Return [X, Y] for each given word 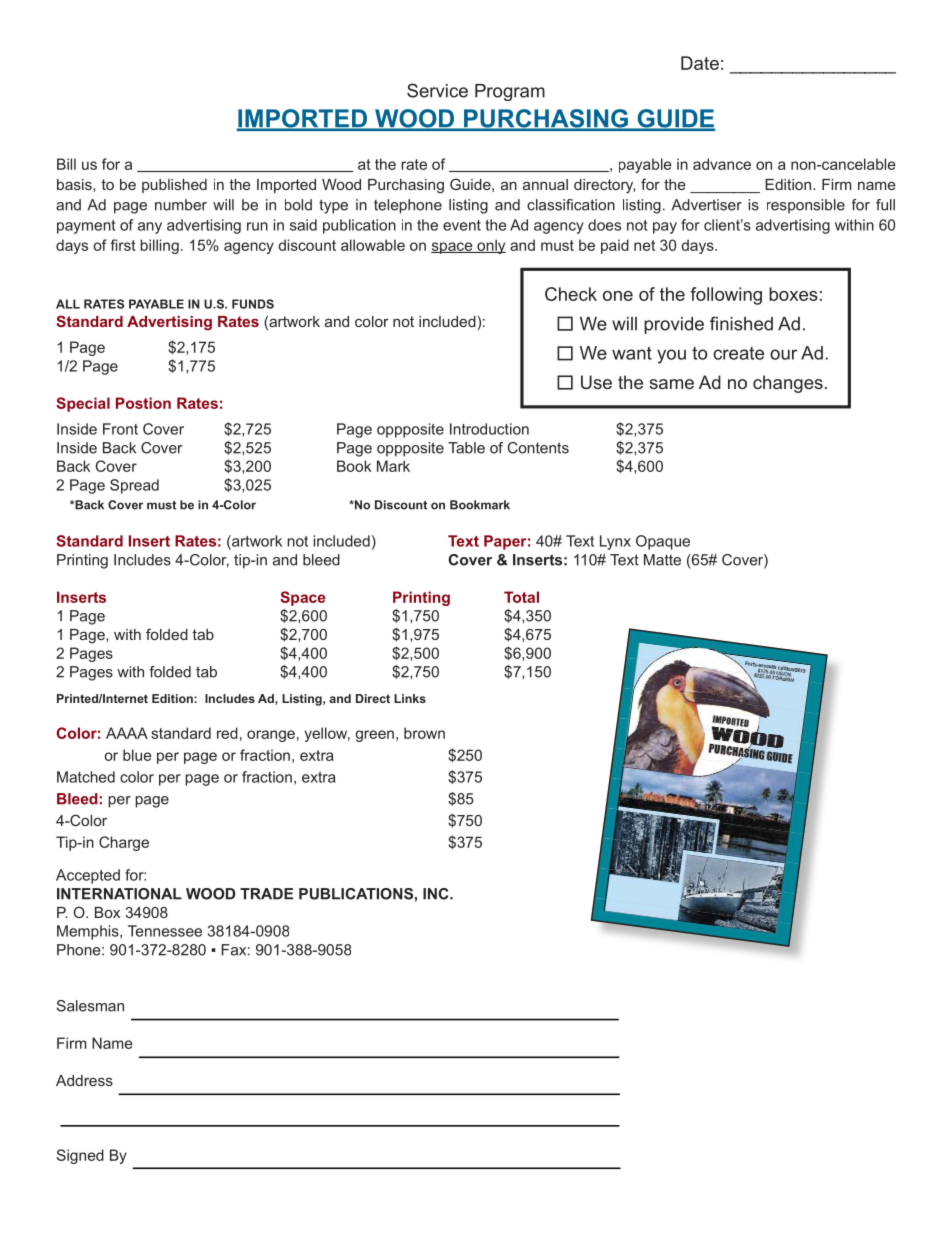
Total [521, 597]
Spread [134, 486]
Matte [662, 560]
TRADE [266, 894]
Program [510, 92]
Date [700, 63]
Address [84, 1080]
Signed [80, 1156]
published [174, 186]
